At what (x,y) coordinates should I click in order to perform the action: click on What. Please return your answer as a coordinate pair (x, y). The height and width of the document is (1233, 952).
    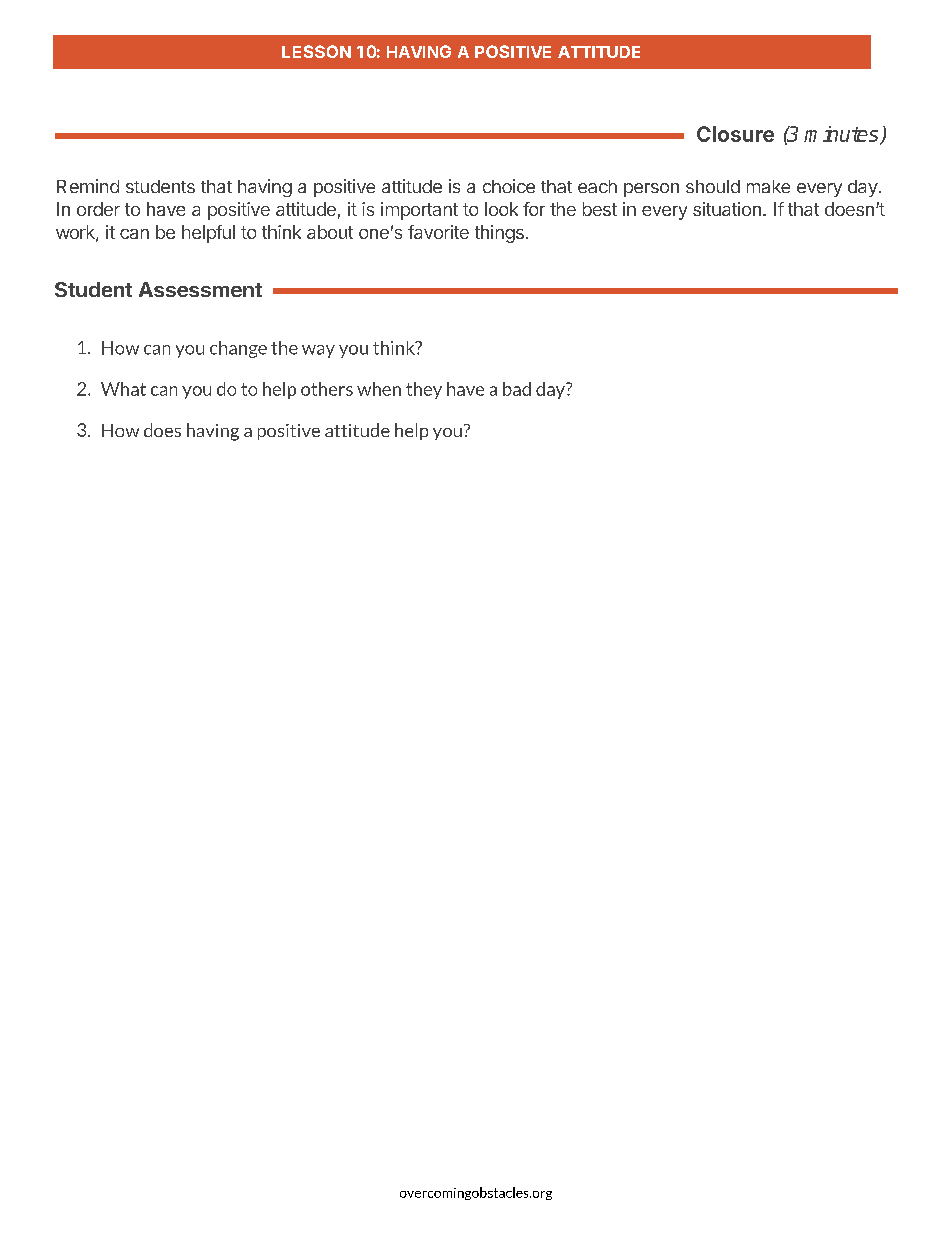
    Looking at the image, I should click on (123, 389).
